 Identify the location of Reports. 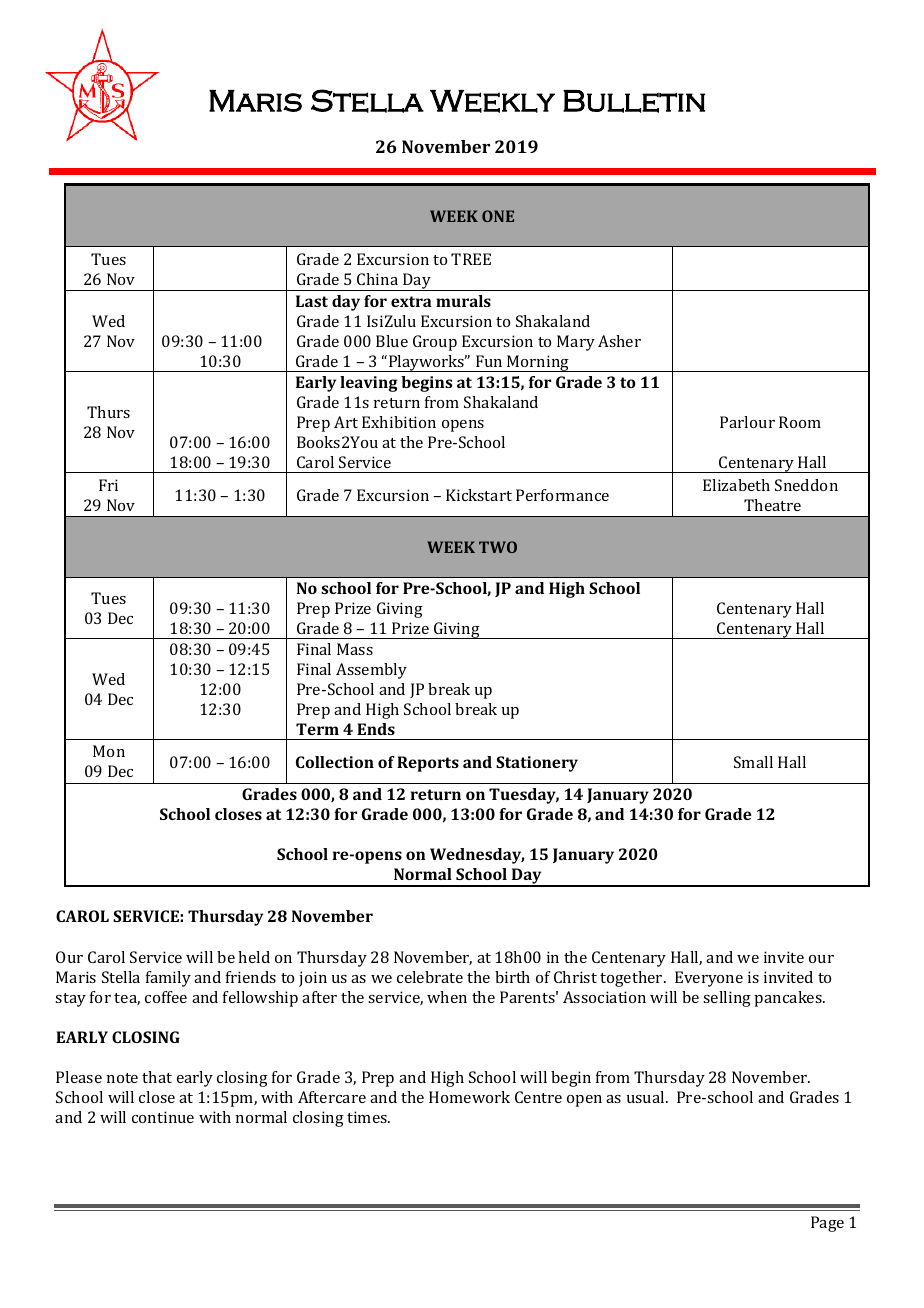
(428, 764).
